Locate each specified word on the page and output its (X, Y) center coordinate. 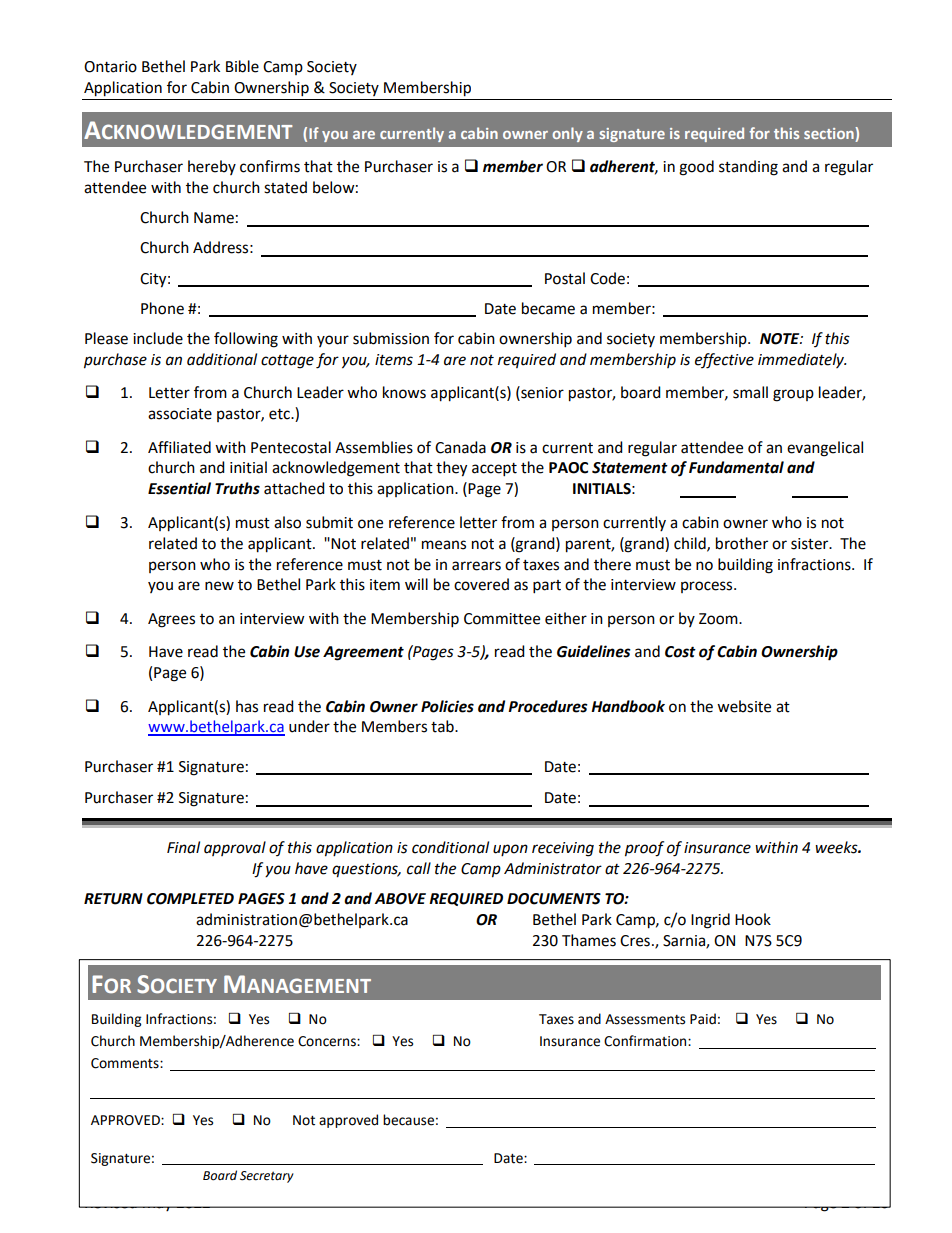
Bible (242, 66)
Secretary (267, 1177)
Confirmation (646, 1041)
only (567, 134)
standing (748, 168)
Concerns (328, 1041)
